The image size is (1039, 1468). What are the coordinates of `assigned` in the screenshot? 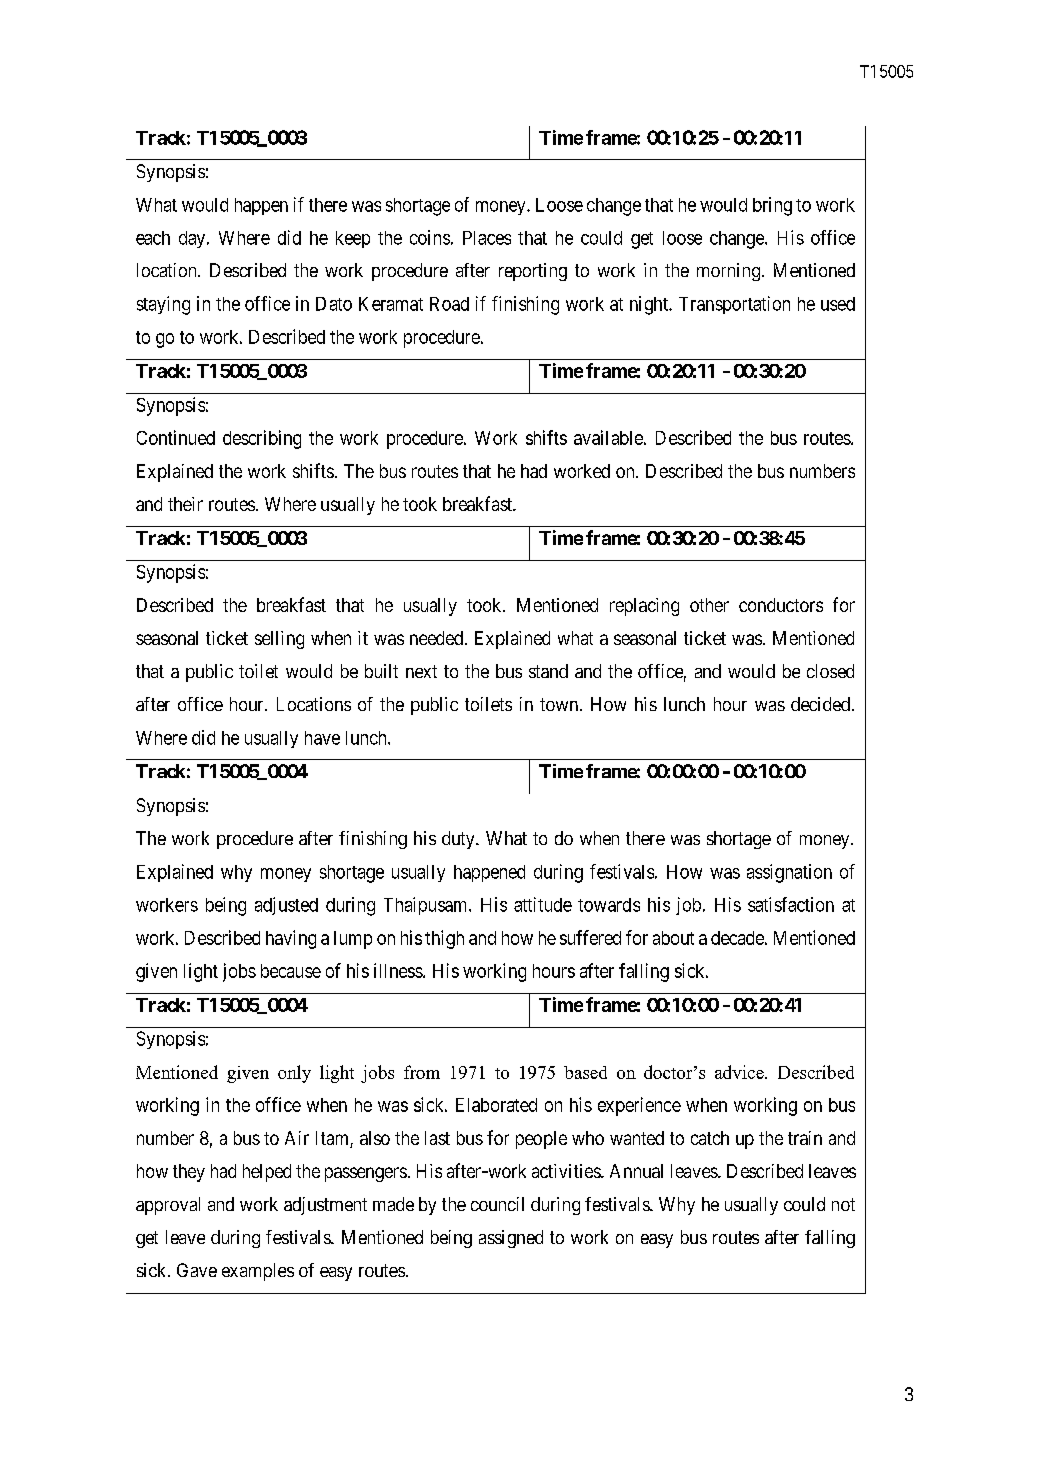 It's located at (511, 1239).
